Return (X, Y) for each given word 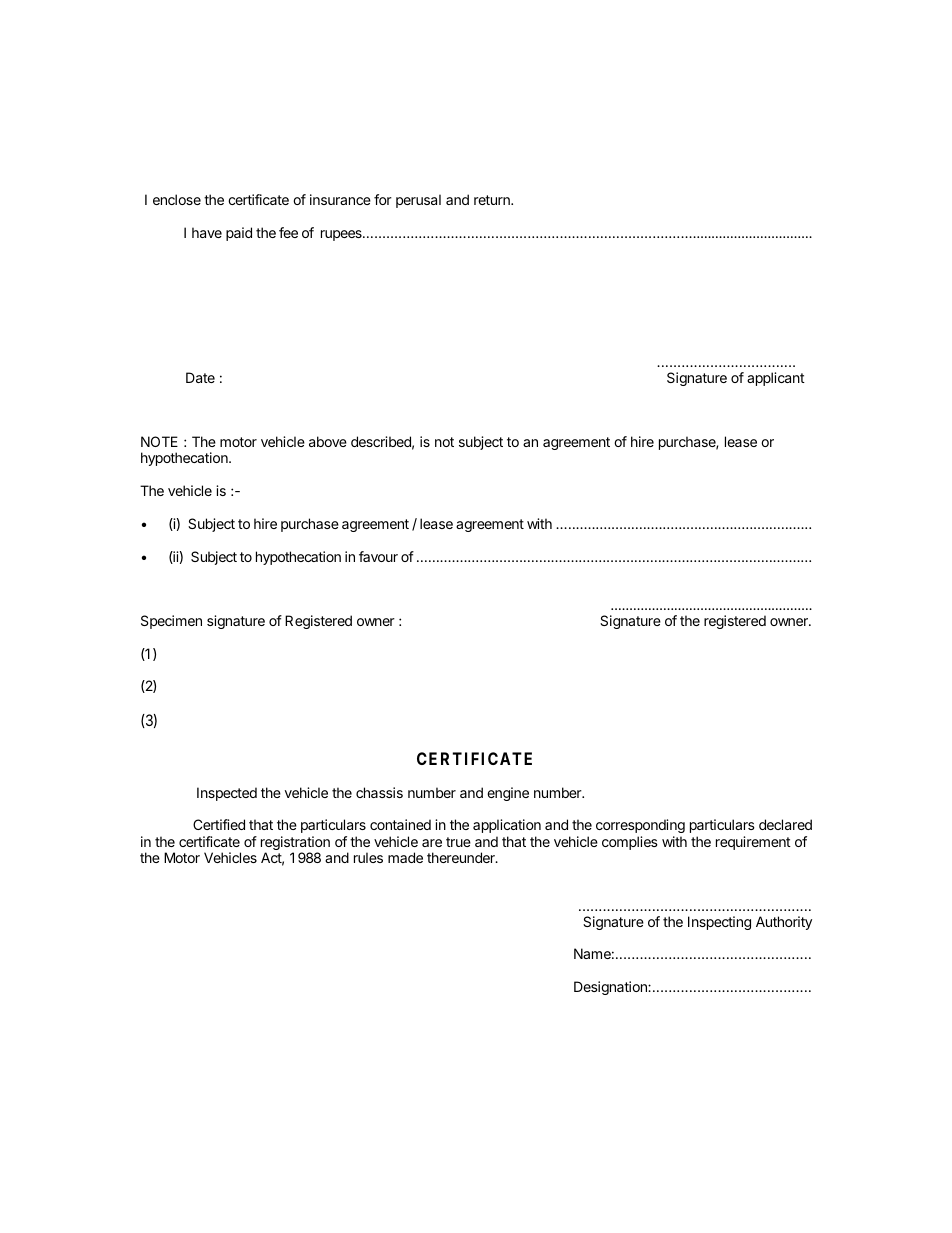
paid (239, 234)
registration (295, 844)
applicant (776, 379)
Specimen (171, 622)
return (493, 200)
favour (378, 556)
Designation (611, 988)
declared (785, 824)
